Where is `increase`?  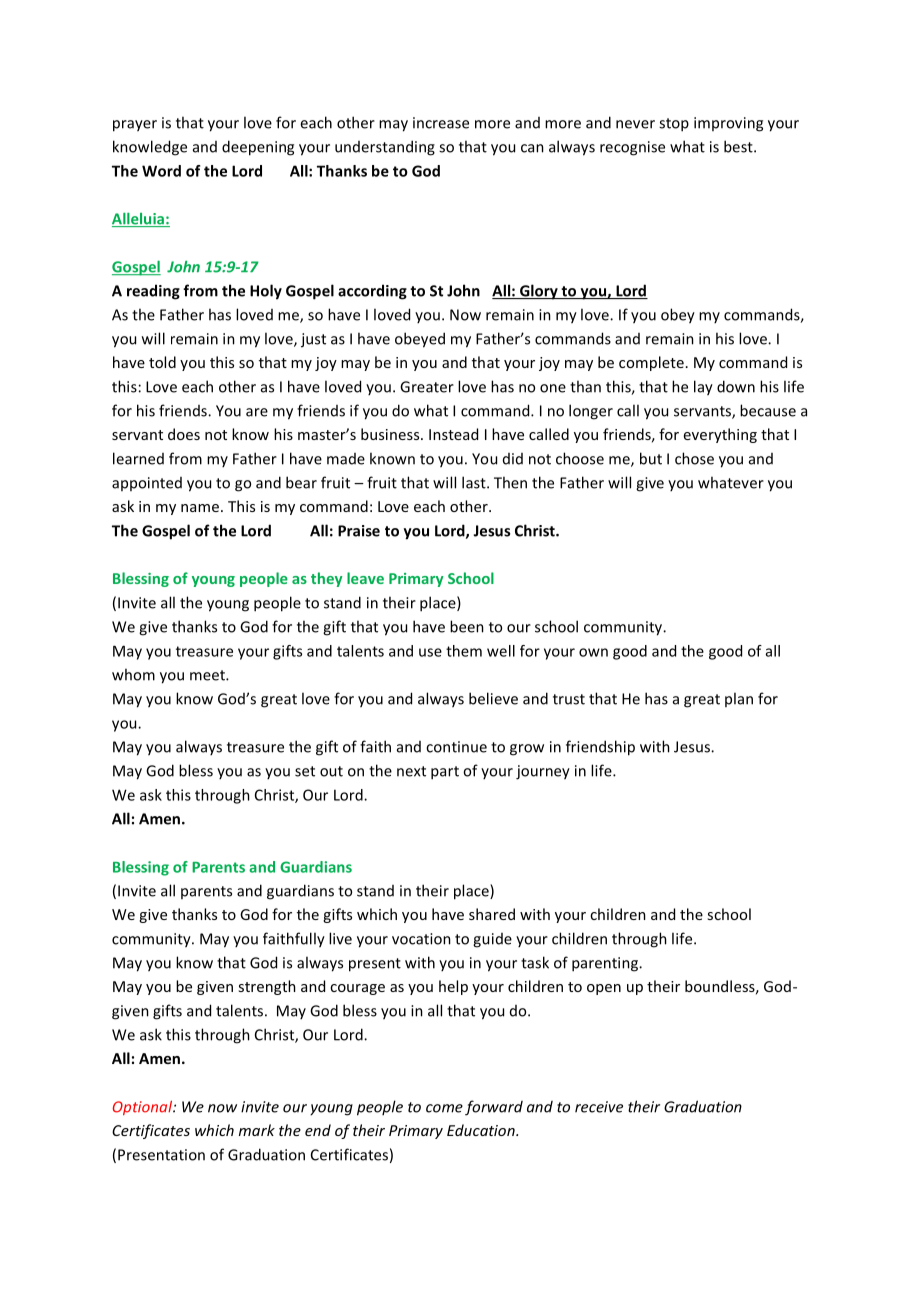 increase is located at coordinates (441, 123).
